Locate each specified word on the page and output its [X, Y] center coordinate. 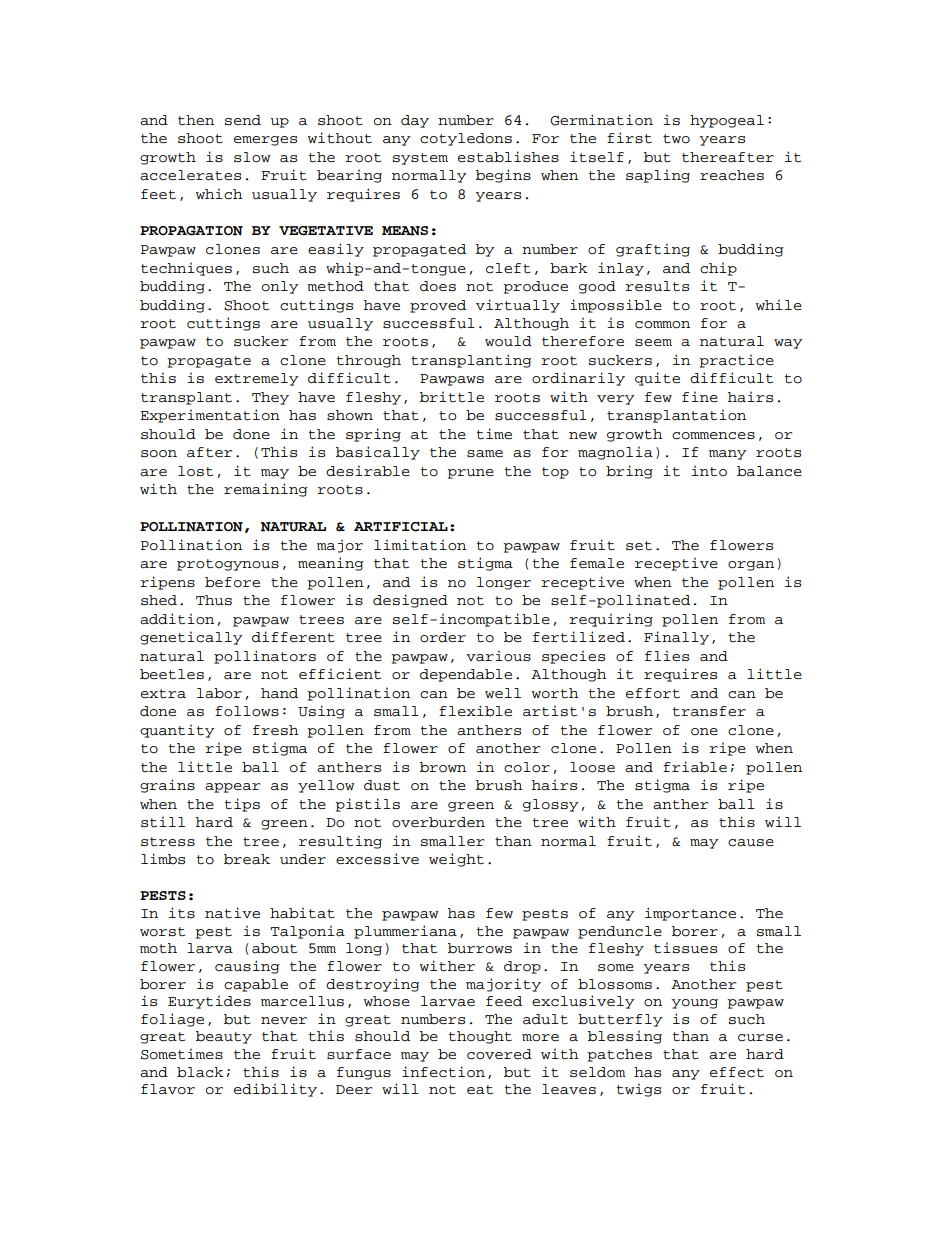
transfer [709, 711]
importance [690, 914]
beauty [224, 1037]
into [709, 471]
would [508, 341]
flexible [475, 711]
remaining [265, 490]
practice [736, 361]
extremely [257, 379]
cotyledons [466, 139]
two [676, 139]
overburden [438, 822]
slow [252, 157]
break [247, 859]
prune [470, 474]
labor [219, 693]
